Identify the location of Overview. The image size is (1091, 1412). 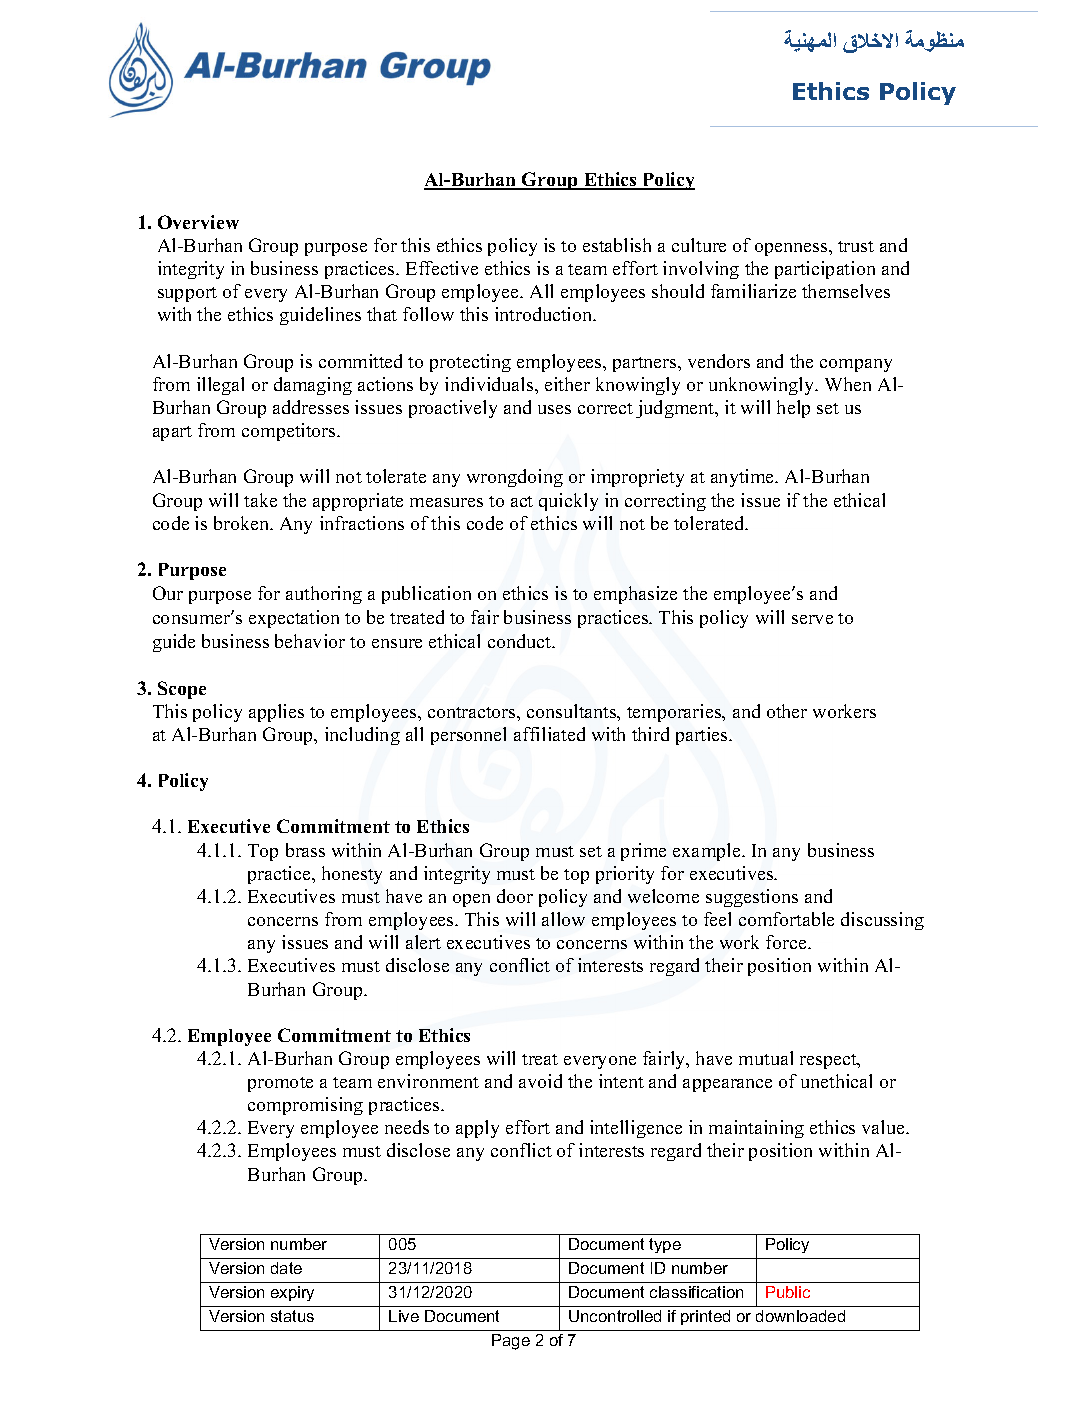
(198, 222).
